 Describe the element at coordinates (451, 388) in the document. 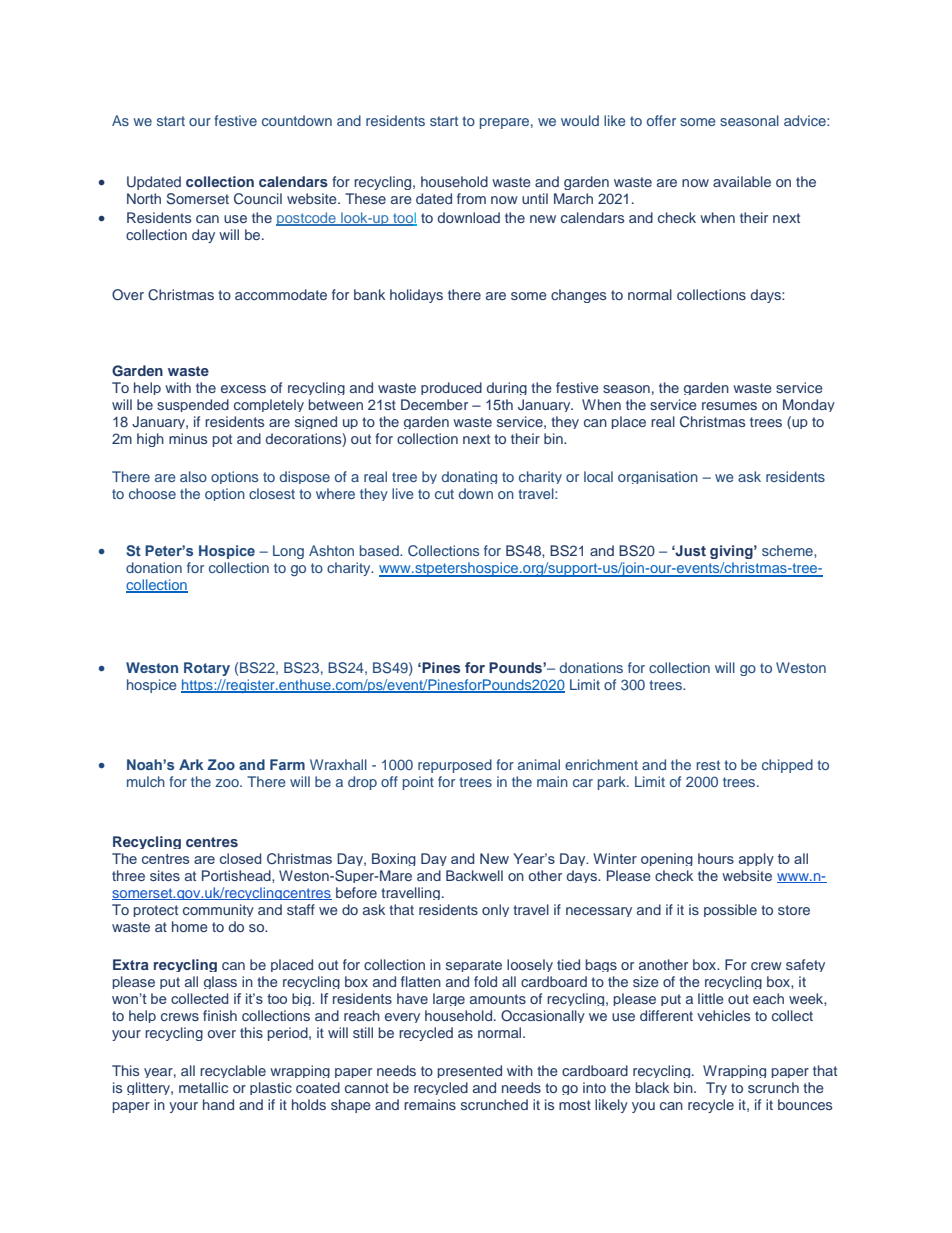

I see `produced` at that location.
